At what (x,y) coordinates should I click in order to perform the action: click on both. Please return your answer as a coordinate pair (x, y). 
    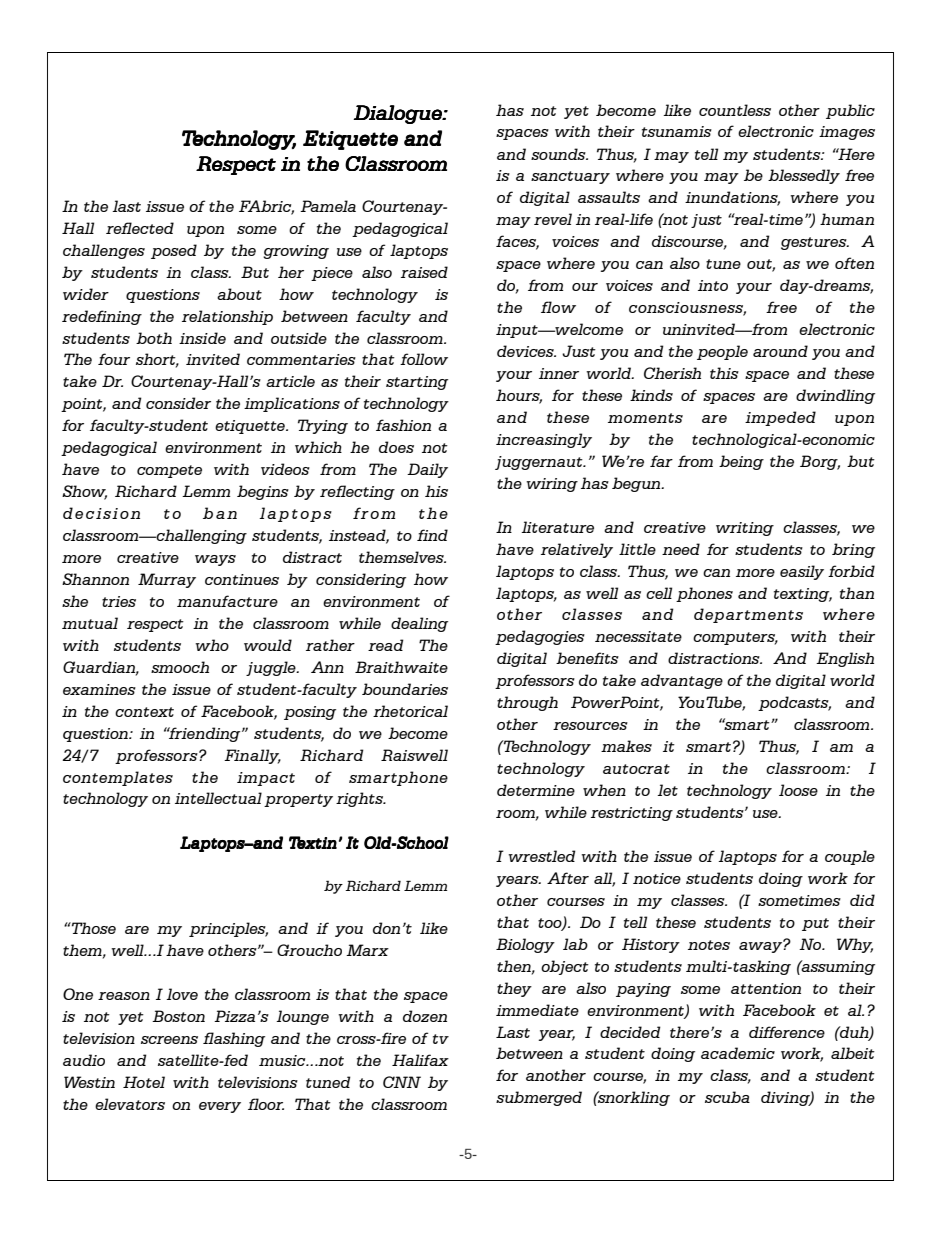
    Looking at the image, I should click on (154, 338).
